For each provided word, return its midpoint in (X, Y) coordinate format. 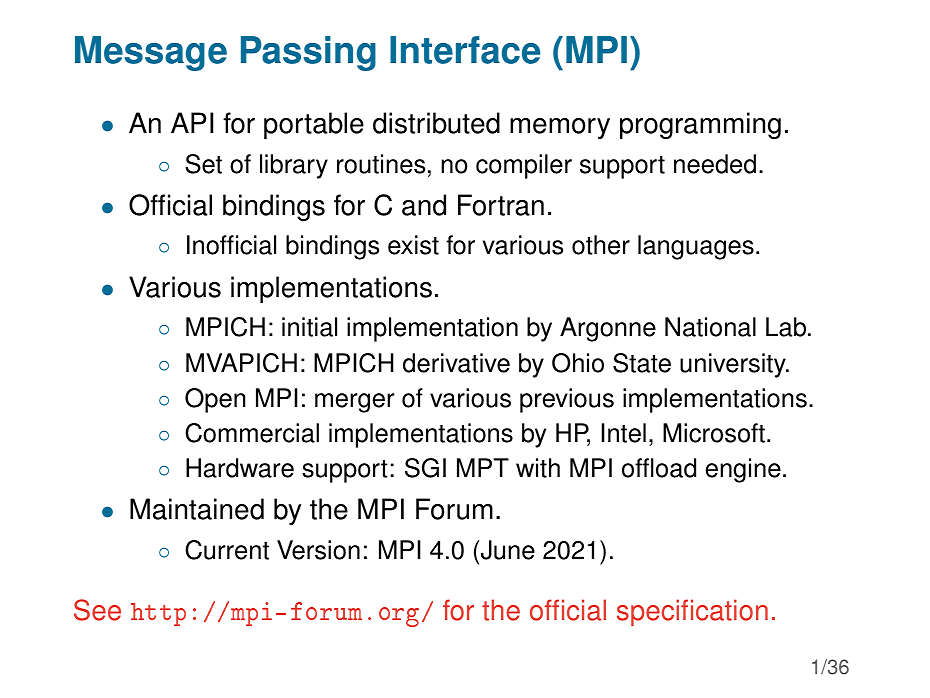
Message (151, 53)
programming (700, 125)
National (710, 327)
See (97, 610)
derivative (456, 363)
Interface (465, 50)
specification (692, 612)
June (508, 550)
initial (309, 327)
